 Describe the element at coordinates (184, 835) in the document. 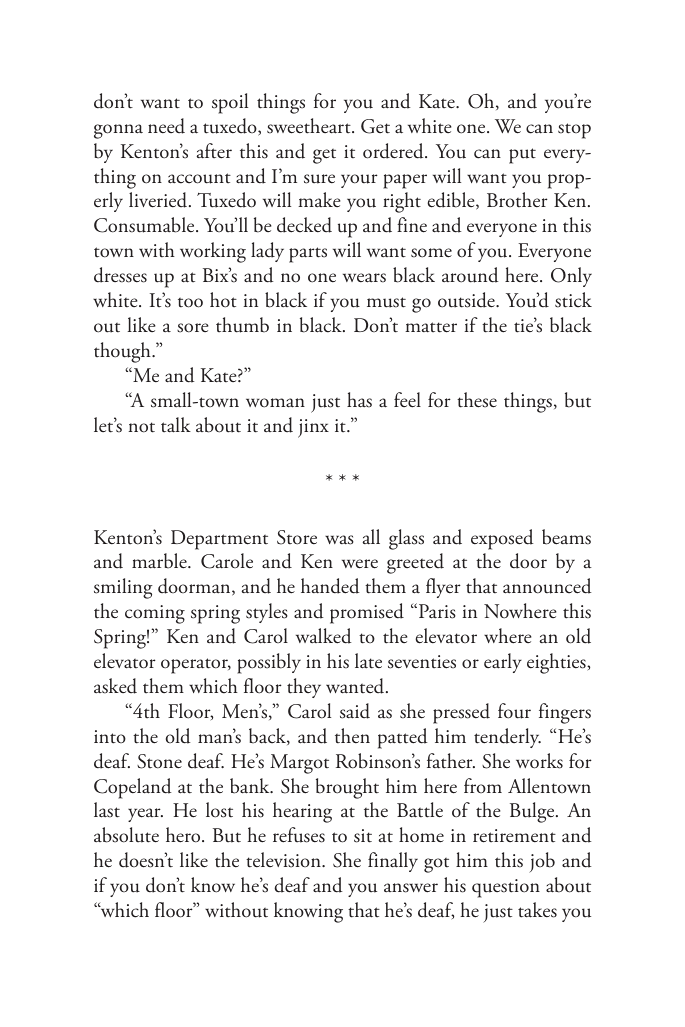

I see `hero` at that location.
